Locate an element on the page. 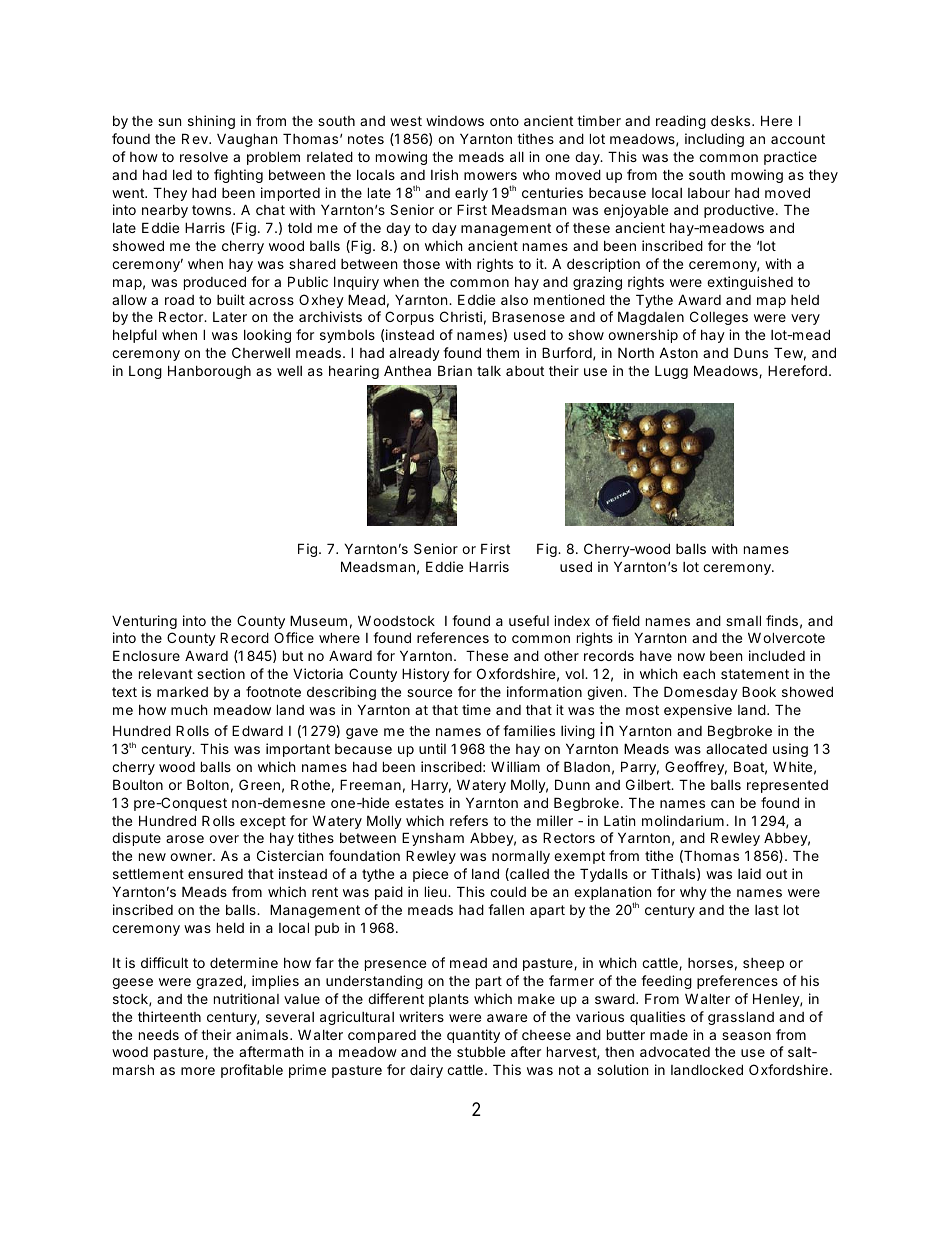  finds is located at coordinates (782, 620).
